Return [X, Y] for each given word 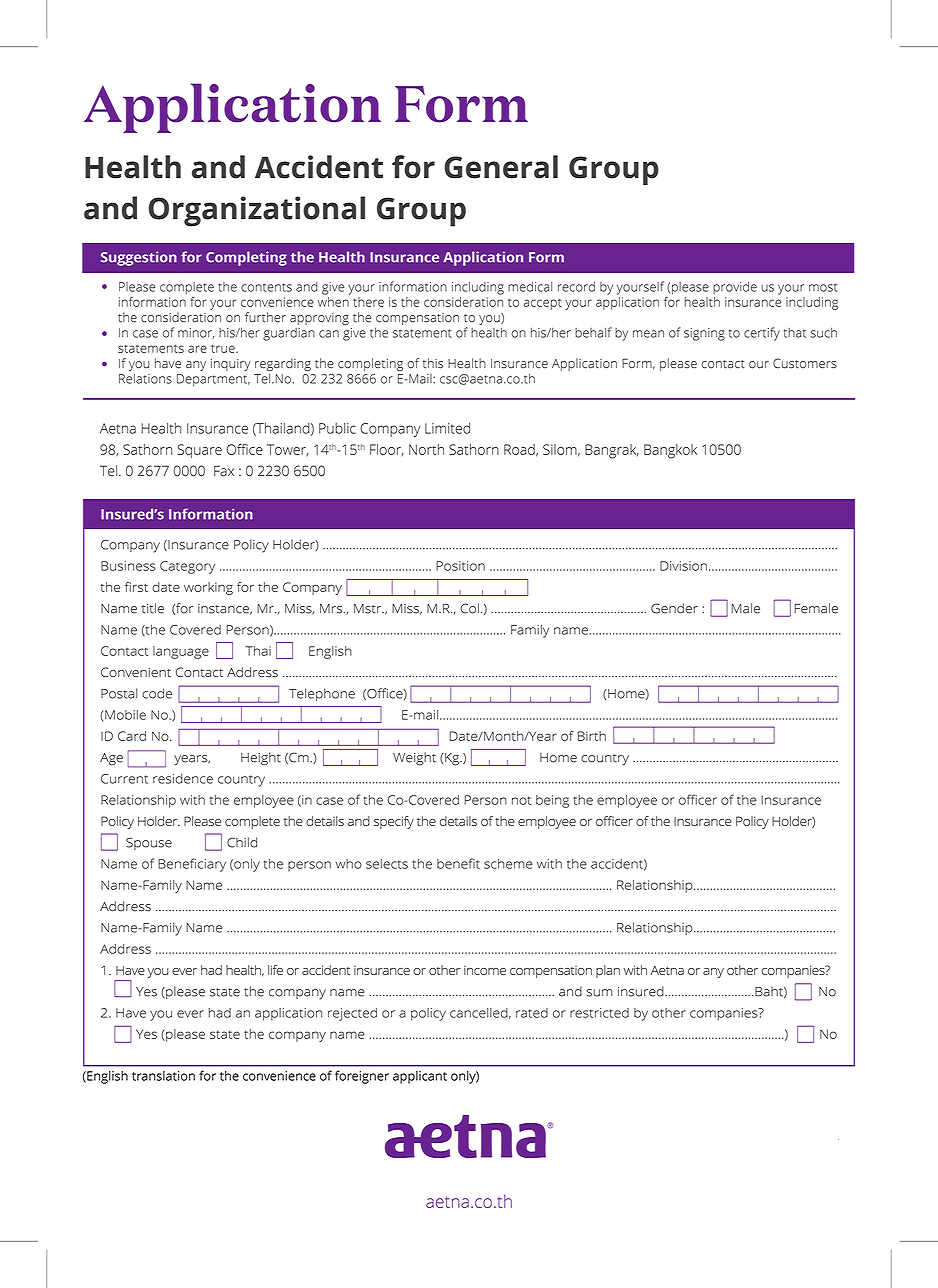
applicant [420, 1077]
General [501, 167]
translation [163, 1076]
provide [735, 288]
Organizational [257, 211]
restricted [599, 1013]
